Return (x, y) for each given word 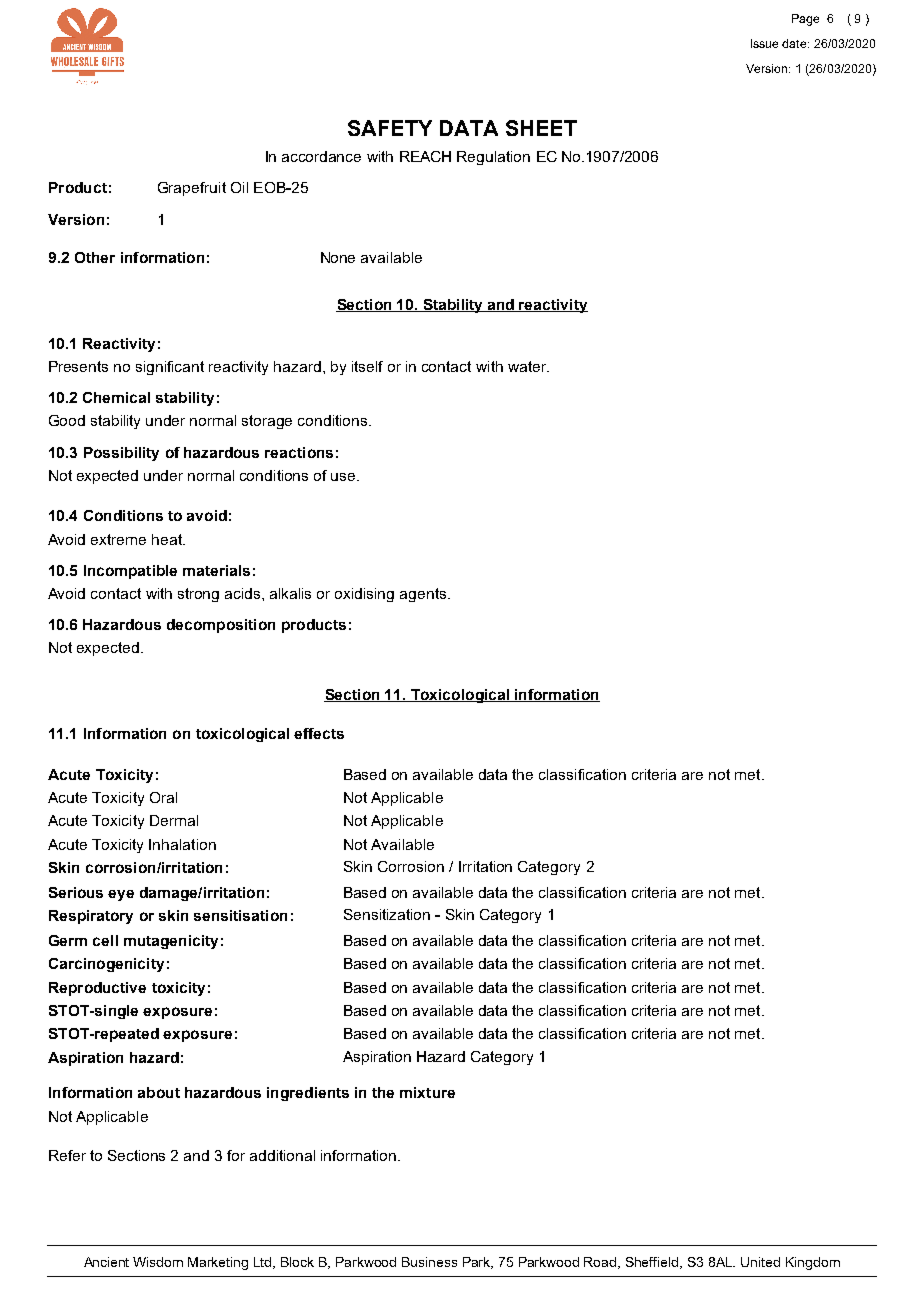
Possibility (121, 454)
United (760, 1262)
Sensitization (387, 914)
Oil (239, 187)
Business (429, 1262)
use (344, 477)
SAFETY (390, 128)
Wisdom (158, 1262)
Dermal (174, 820)
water (528, 366)
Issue (764, 43)
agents (424, 595)
